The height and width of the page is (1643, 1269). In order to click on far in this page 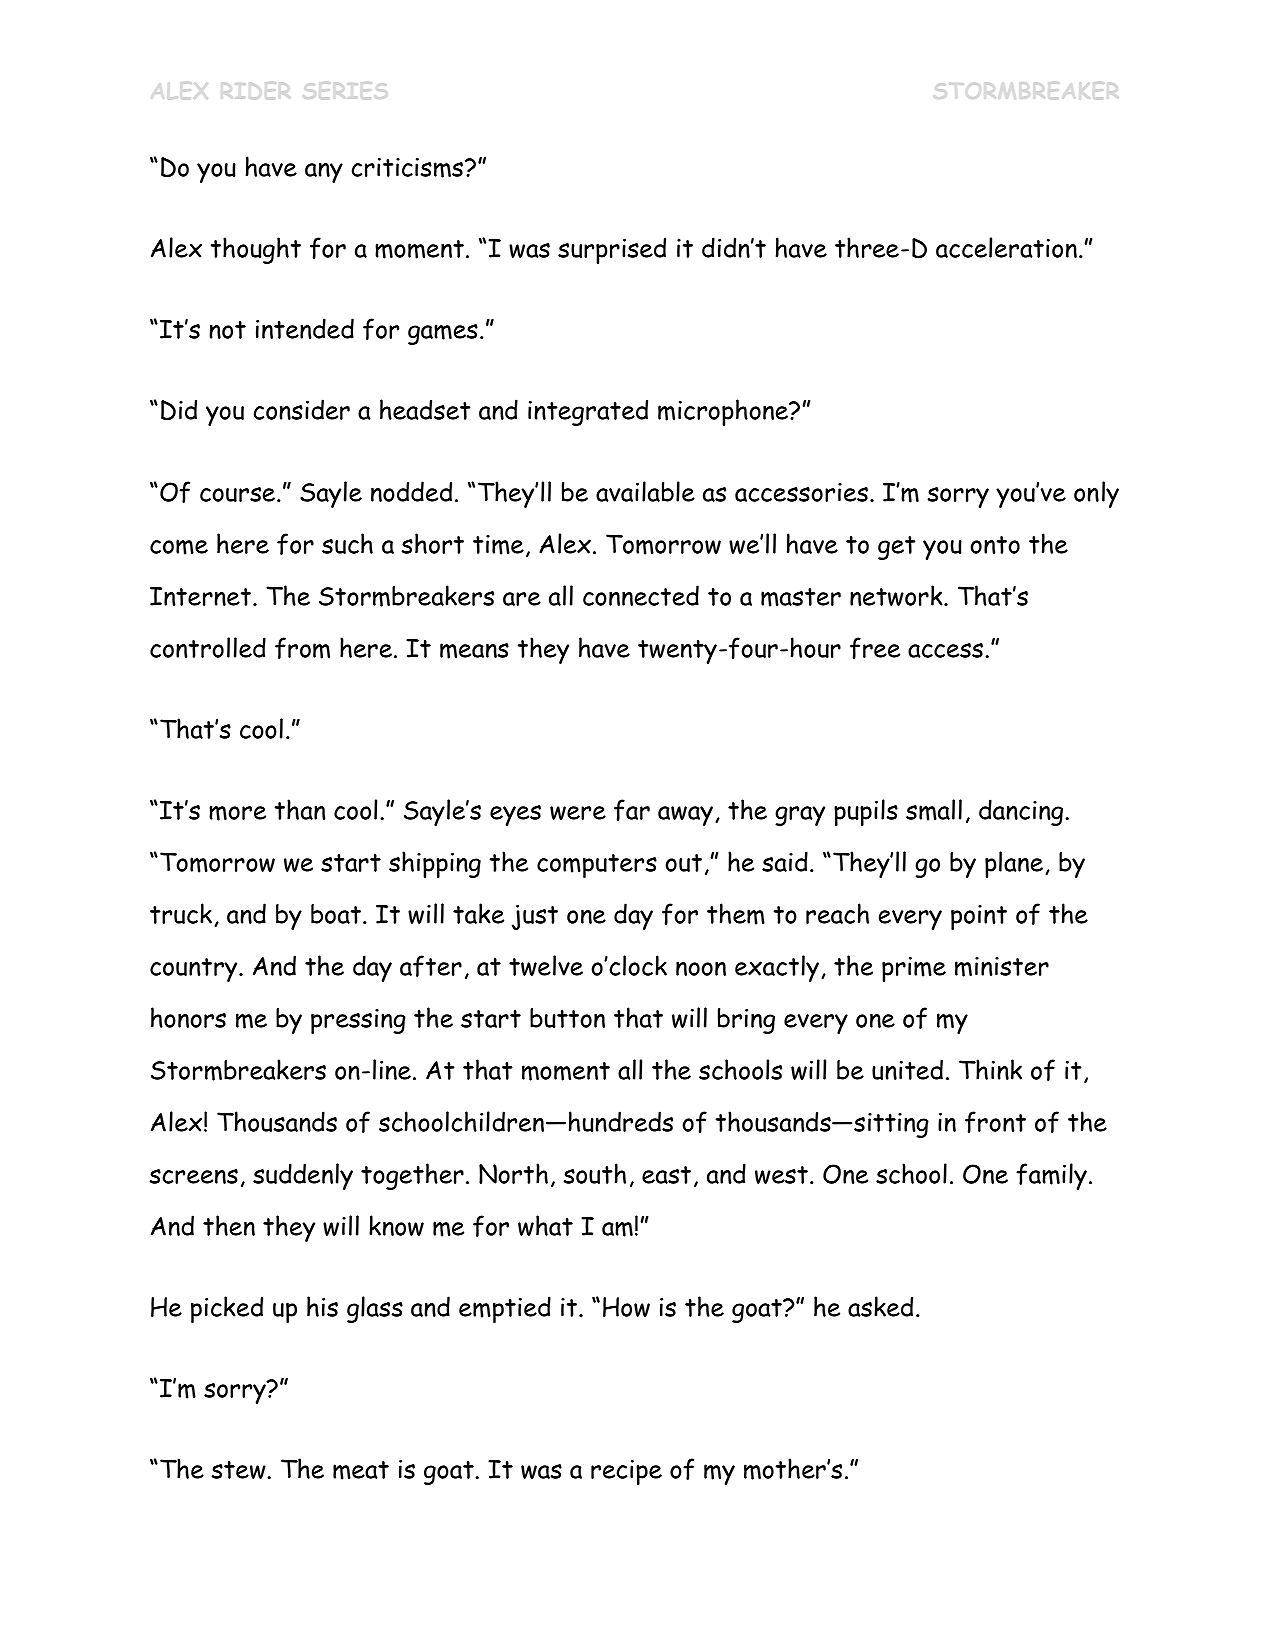, I will do `click(632, 810)`.
